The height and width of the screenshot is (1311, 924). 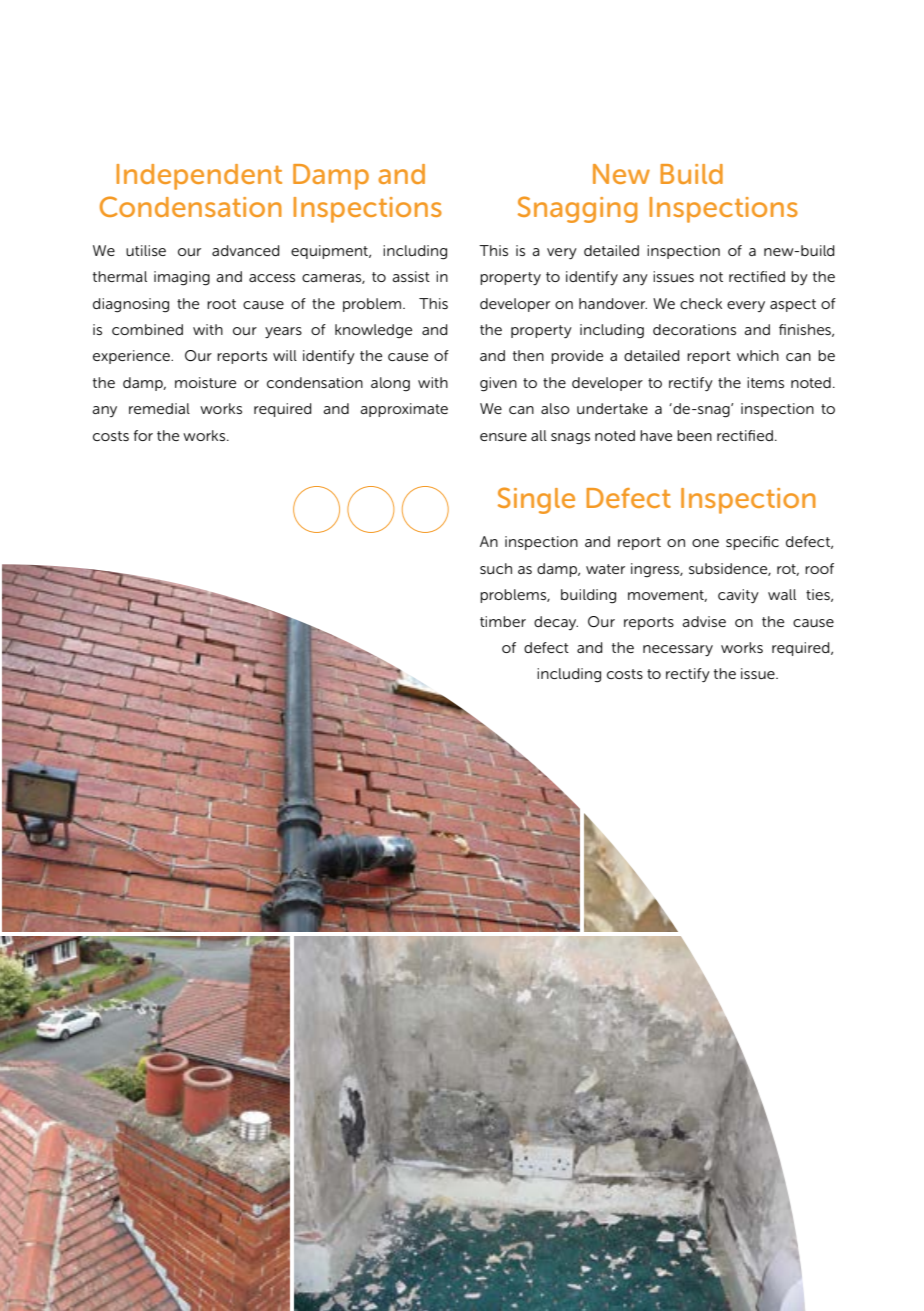 What do you see at coordinates (411, 276) in the screenshot?
I see `assist` at bounding box center [411, 276].
